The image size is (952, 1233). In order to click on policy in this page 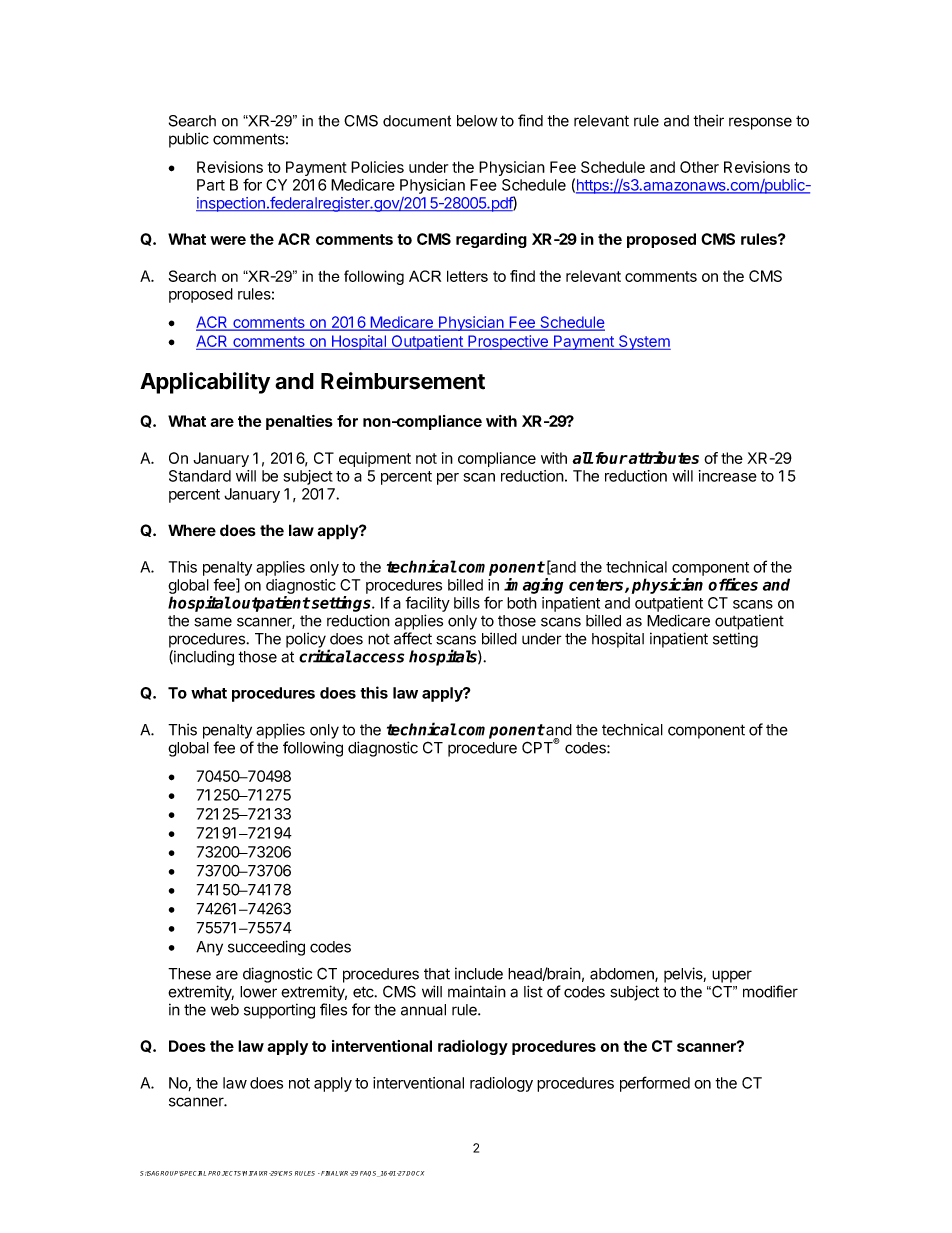, I will do `click(306, 641)`.
